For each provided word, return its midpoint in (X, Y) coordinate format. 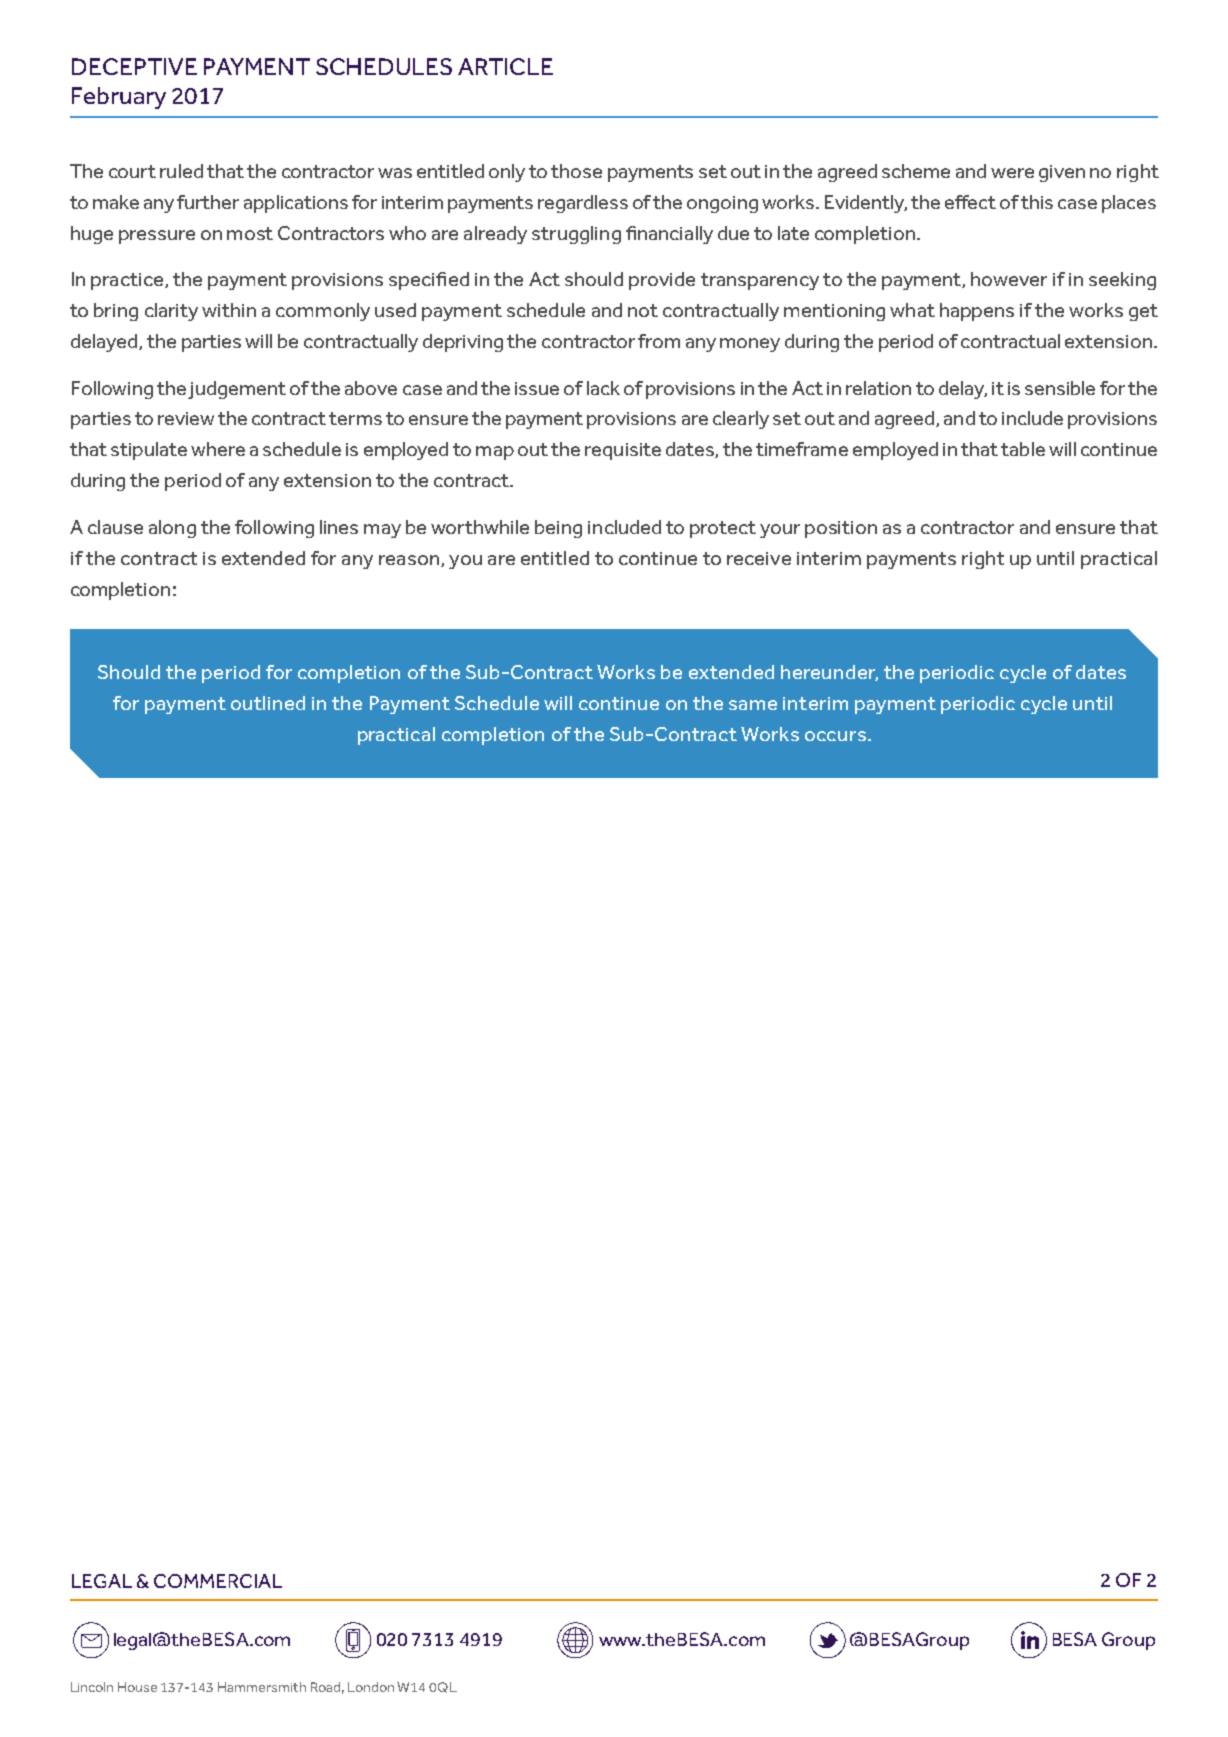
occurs (835, 736)
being (558, 529)
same (753, 705)
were (1012, 173)
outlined (268, 703)
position (841, 529)
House (137, 1687)
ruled (181, 171)
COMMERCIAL (218, 1581)
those (576, 171)
